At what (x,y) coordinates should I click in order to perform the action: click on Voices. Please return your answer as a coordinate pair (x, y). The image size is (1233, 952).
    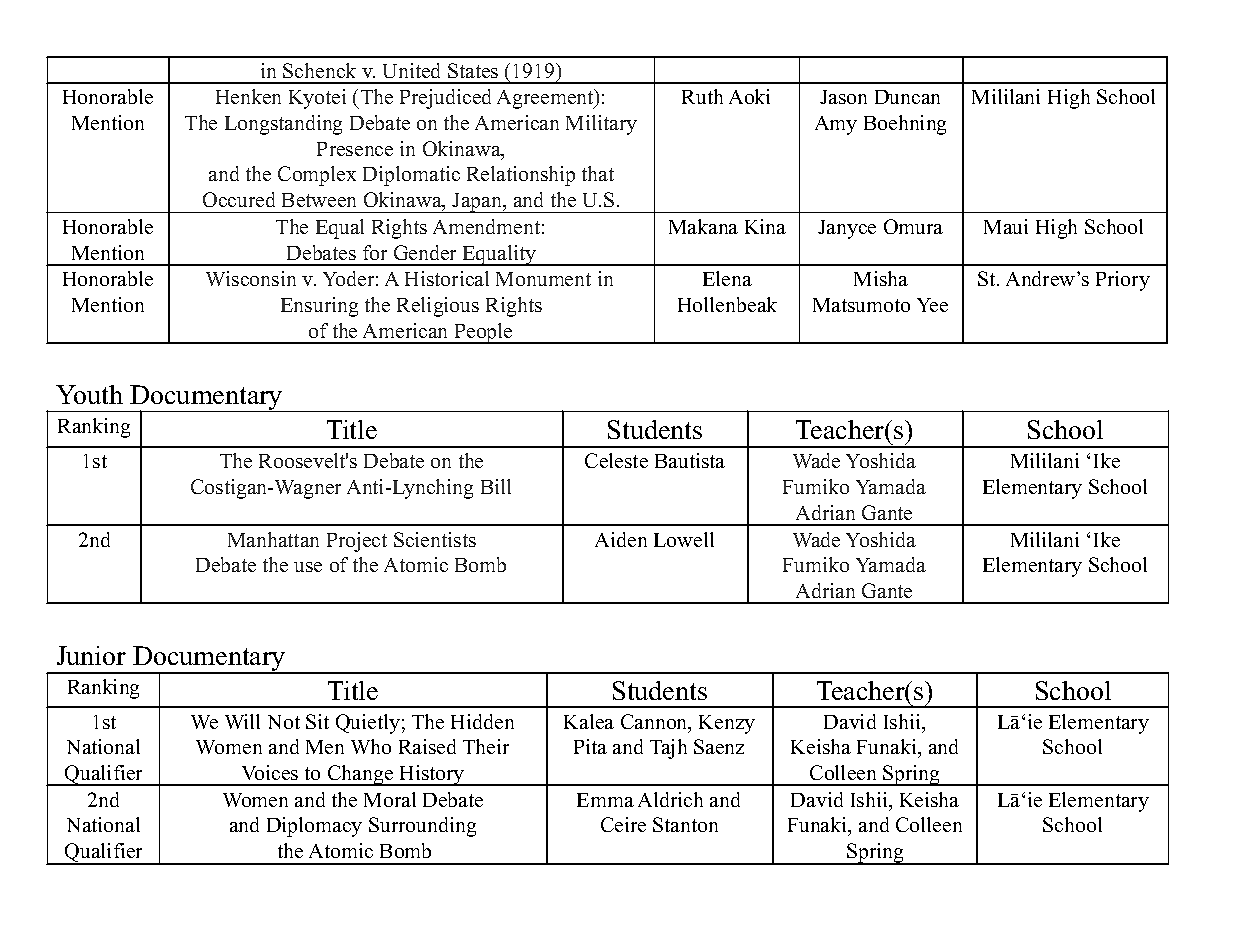
    Looking at the image, I should click on (270, 772).
